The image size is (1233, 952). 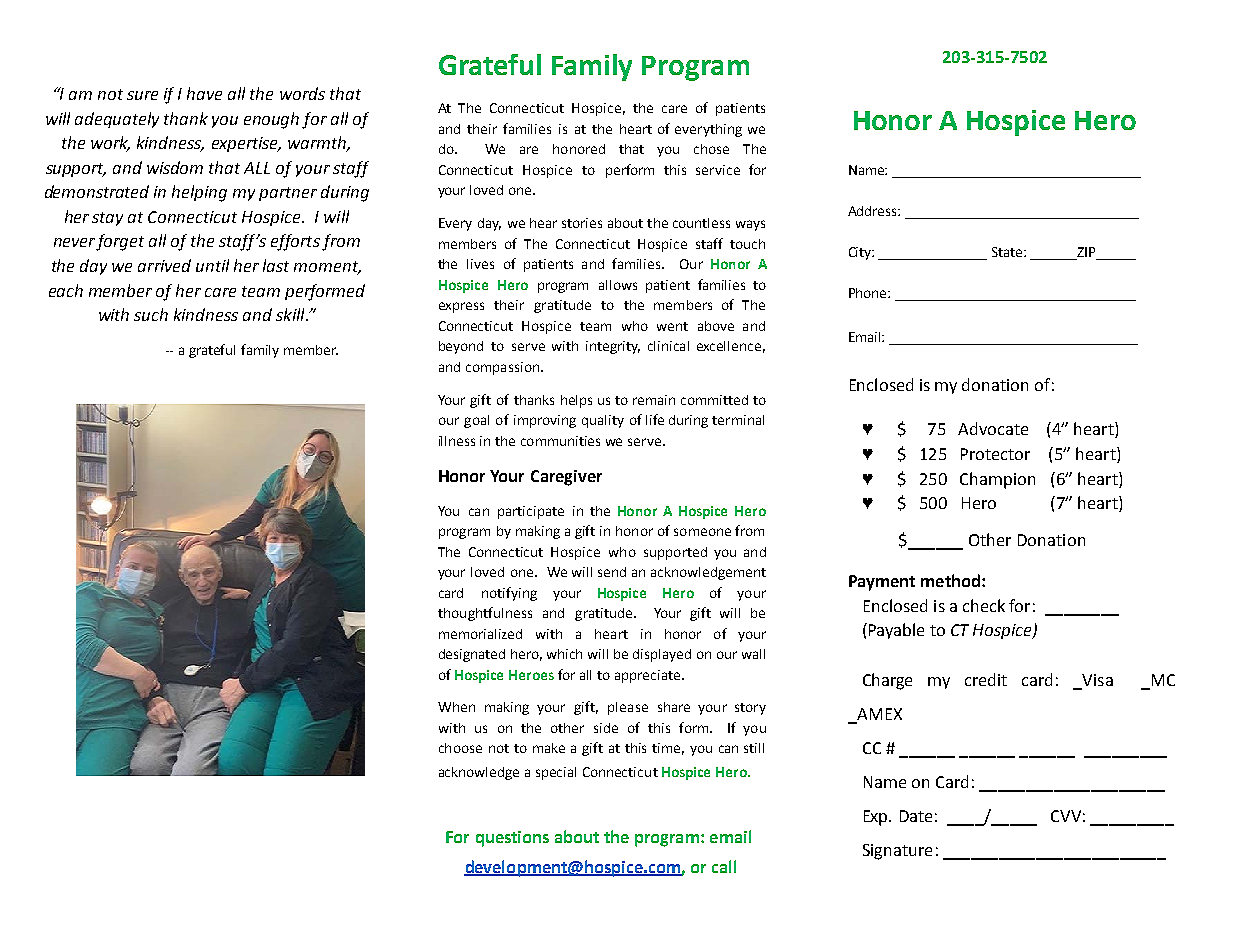 What do you see at coordinates (531, 512) in the page?
I see `participate` at bounding box center [531, 512].
